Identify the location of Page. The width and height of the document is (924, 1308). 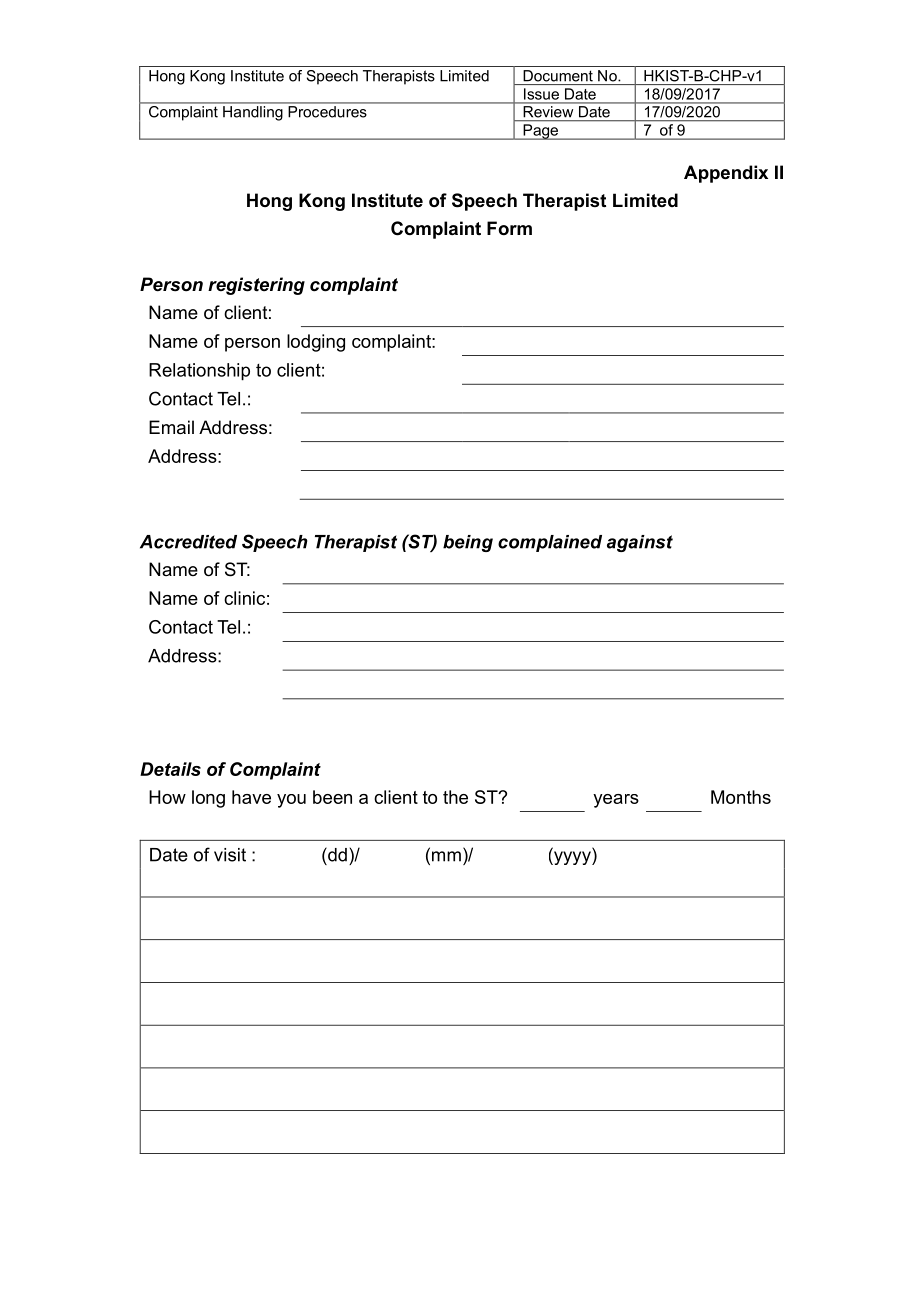
(541, 132).
